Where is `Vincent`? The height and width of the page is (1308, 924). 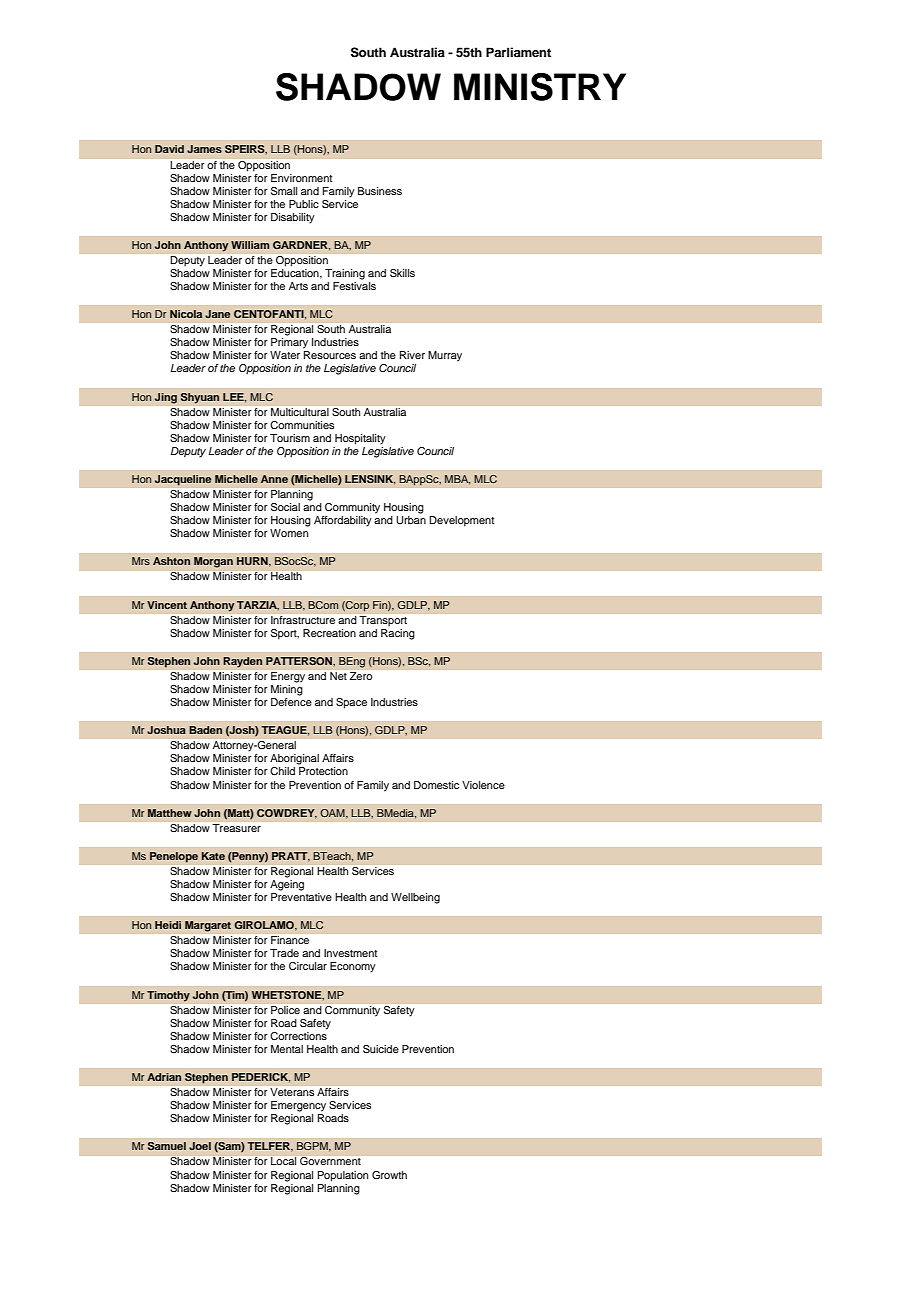 Vincent is located at coordinates (167, 605).
